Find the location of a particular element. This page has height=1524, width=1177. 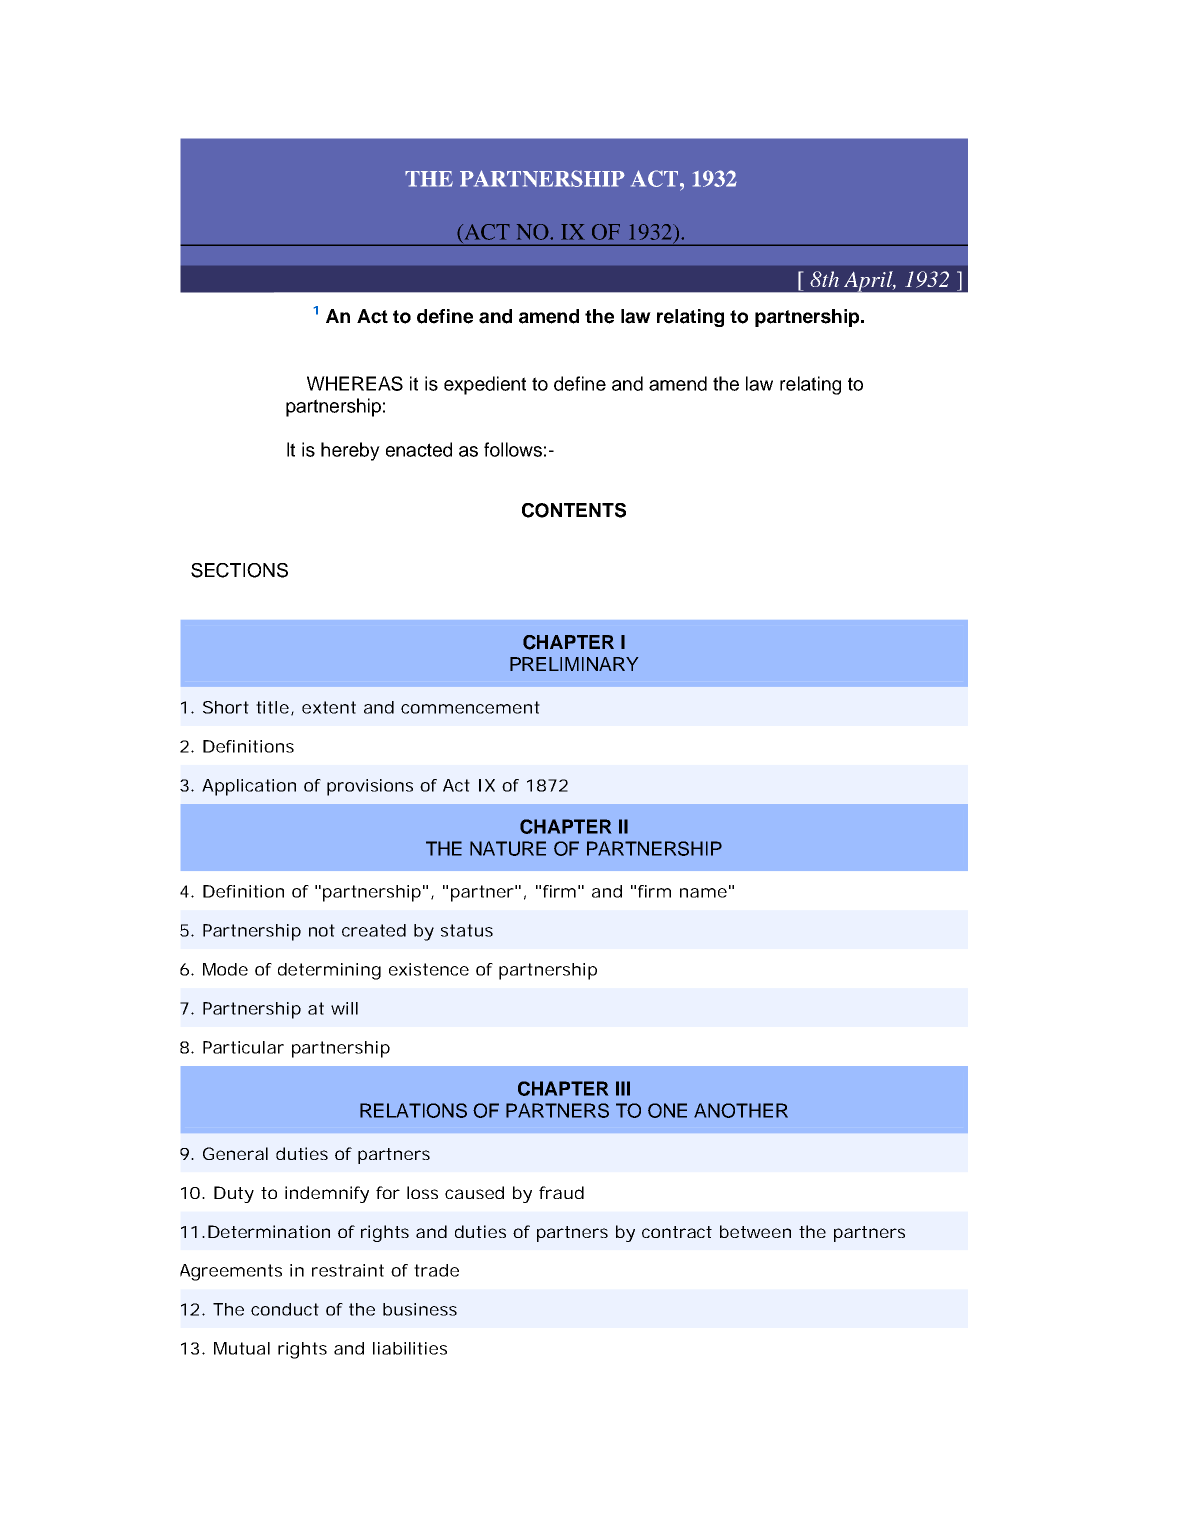

enacted is located at coordinates (419, 449).
